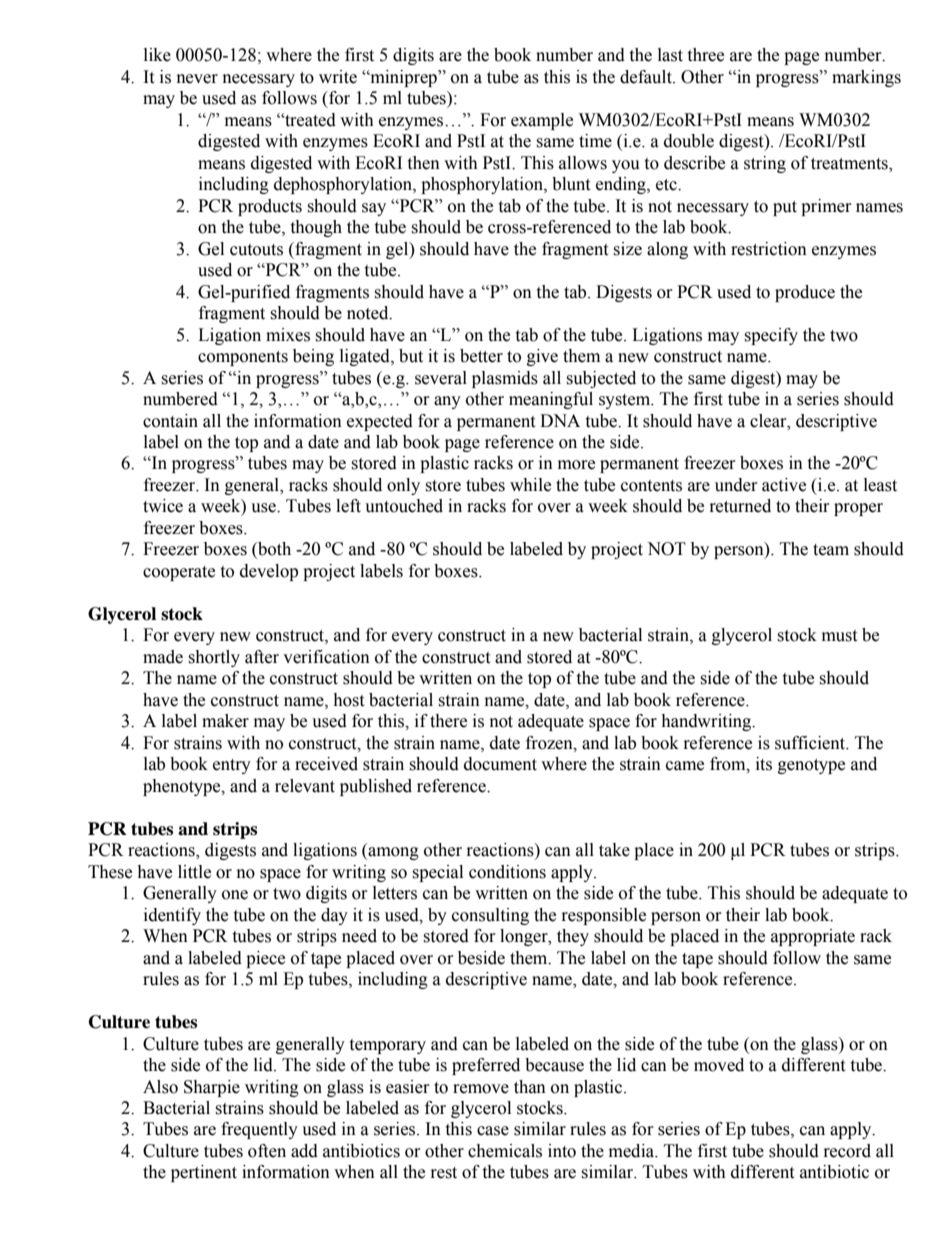 The width and height of the screenshot is (952, 1233). I want to click on there, so click(448, 721).
